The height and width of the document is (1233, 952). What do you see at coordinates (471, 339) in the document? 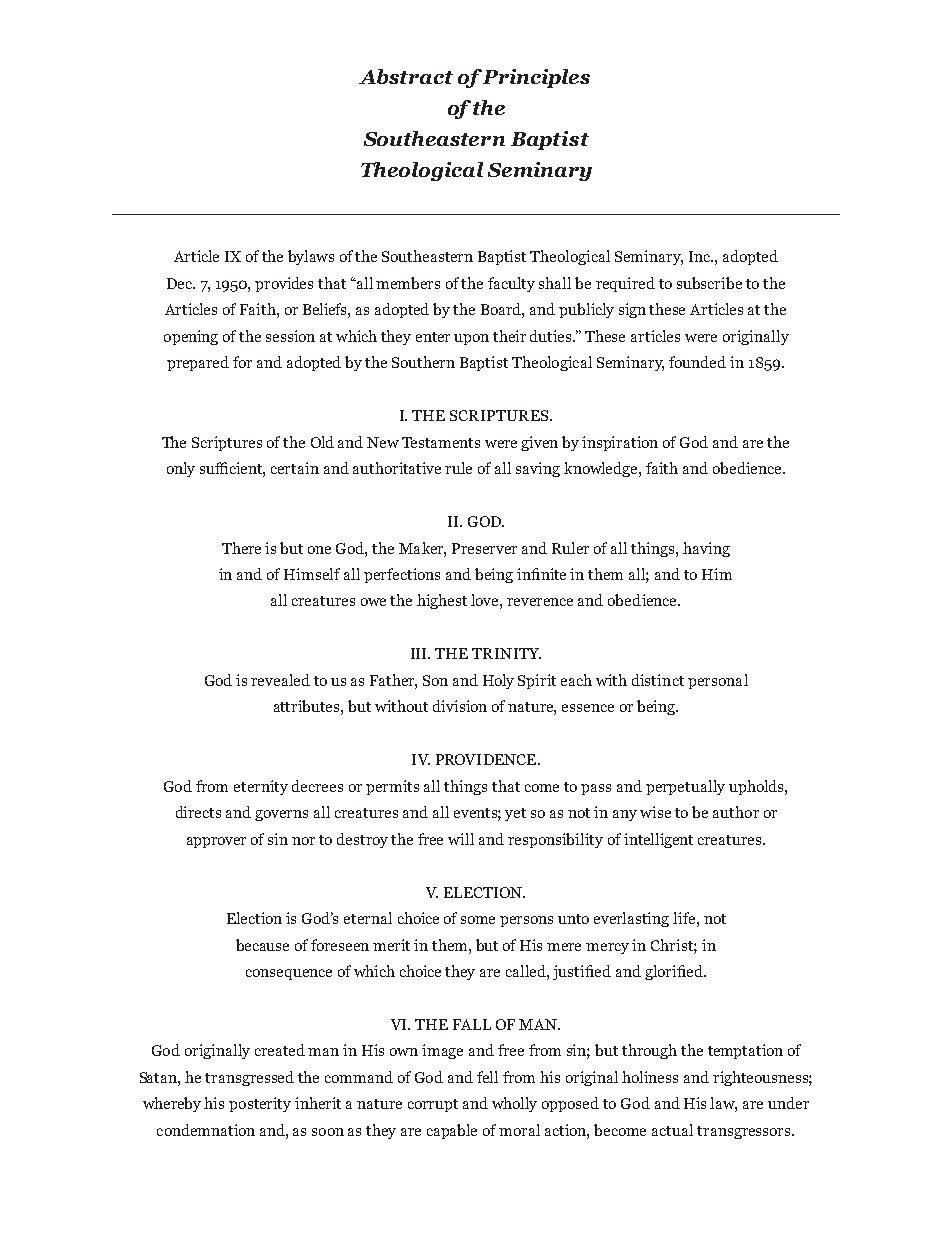
I see `upon` at bounding box center [471, 339].
